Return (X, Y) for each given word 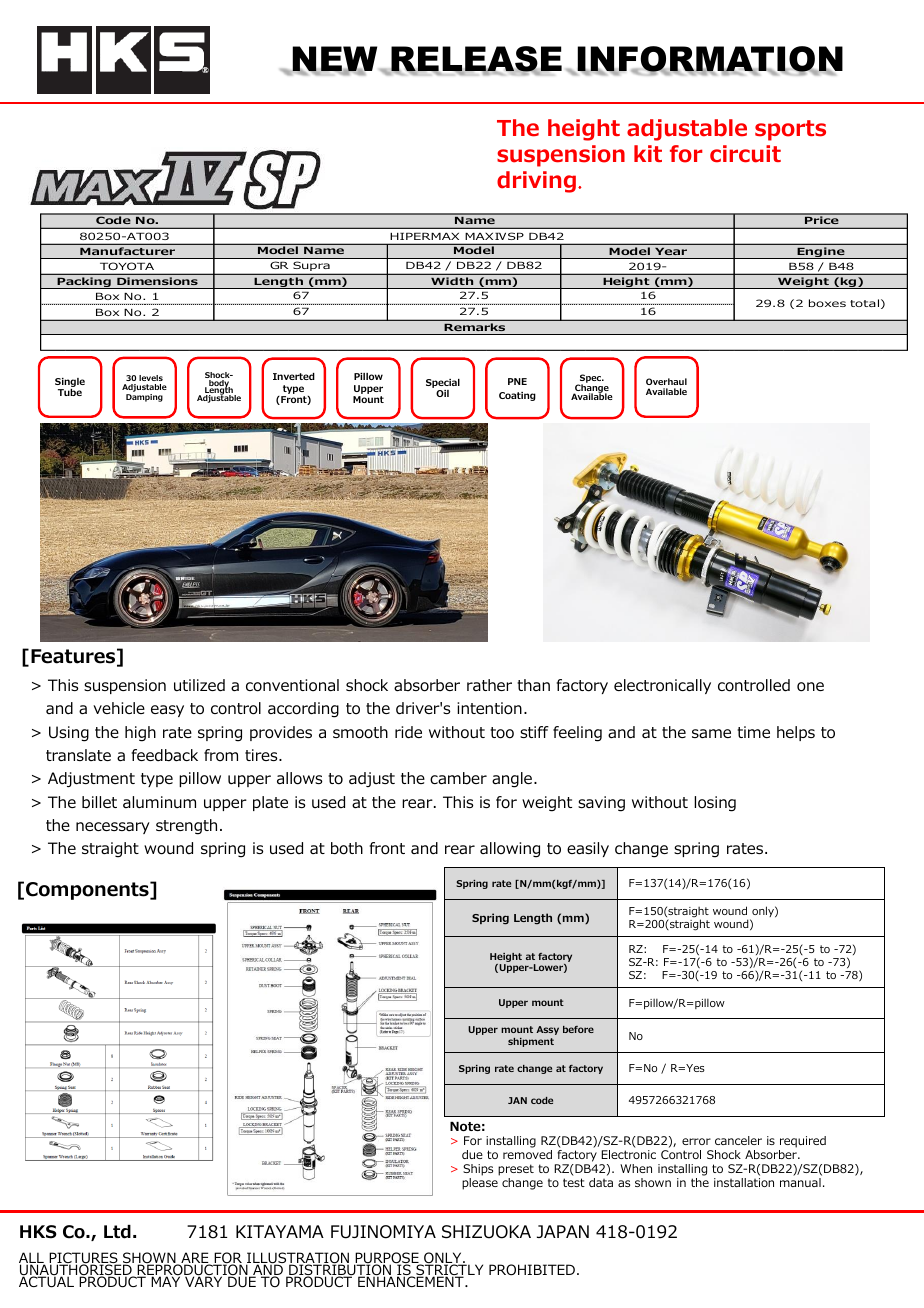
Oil (442, 393)
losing (715, 804)
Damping (144, 398)
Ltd (117, 1232)
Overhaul (666, 381)
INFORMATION (709, 60)
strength (186, 827)
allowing (510, 850)
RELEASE (475, 60)
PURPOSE (387, 1259)
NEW (334, 60)
